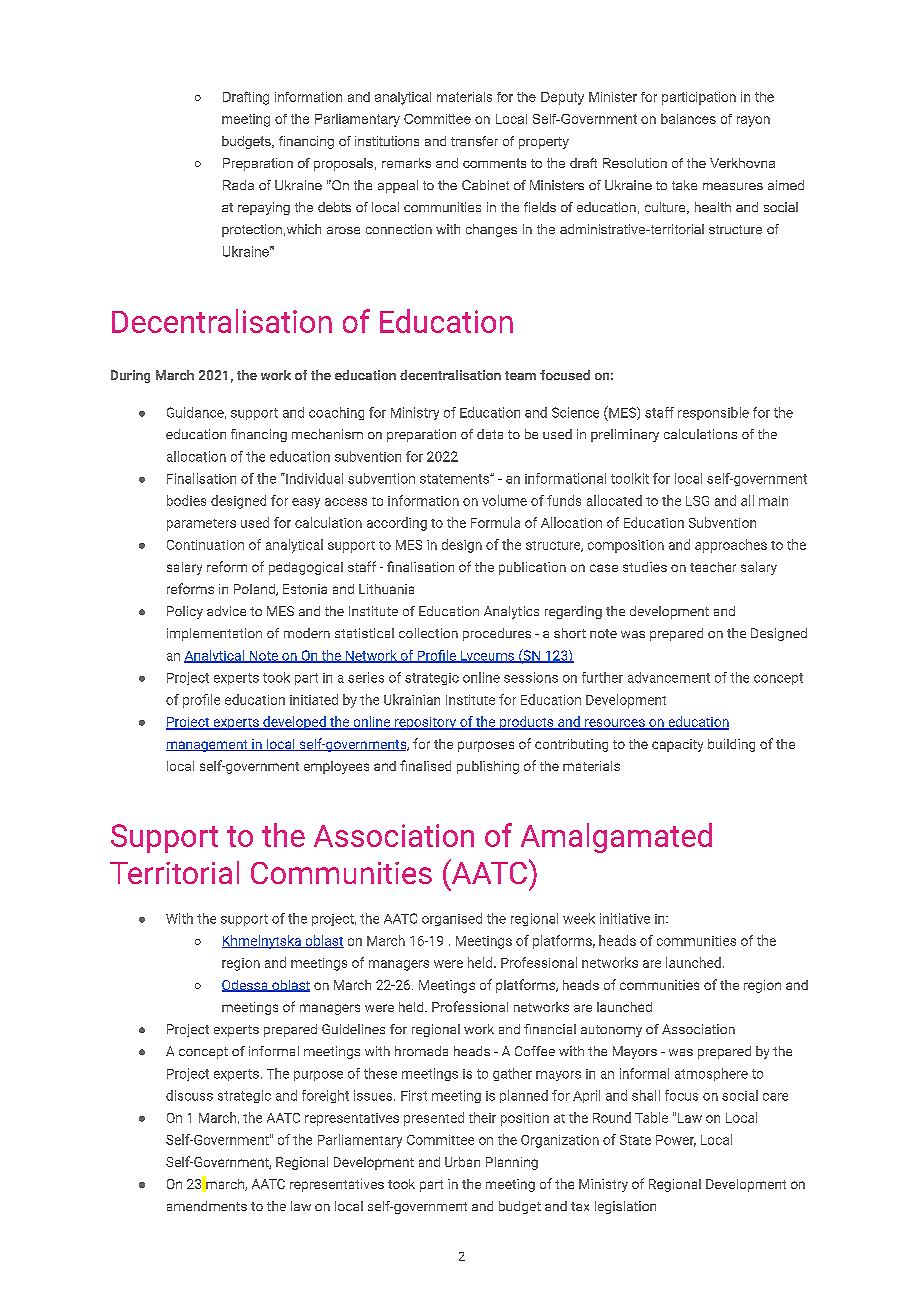 This screenshot has height=1307, width=924. I want to click on implementation, so click(214, 634).
